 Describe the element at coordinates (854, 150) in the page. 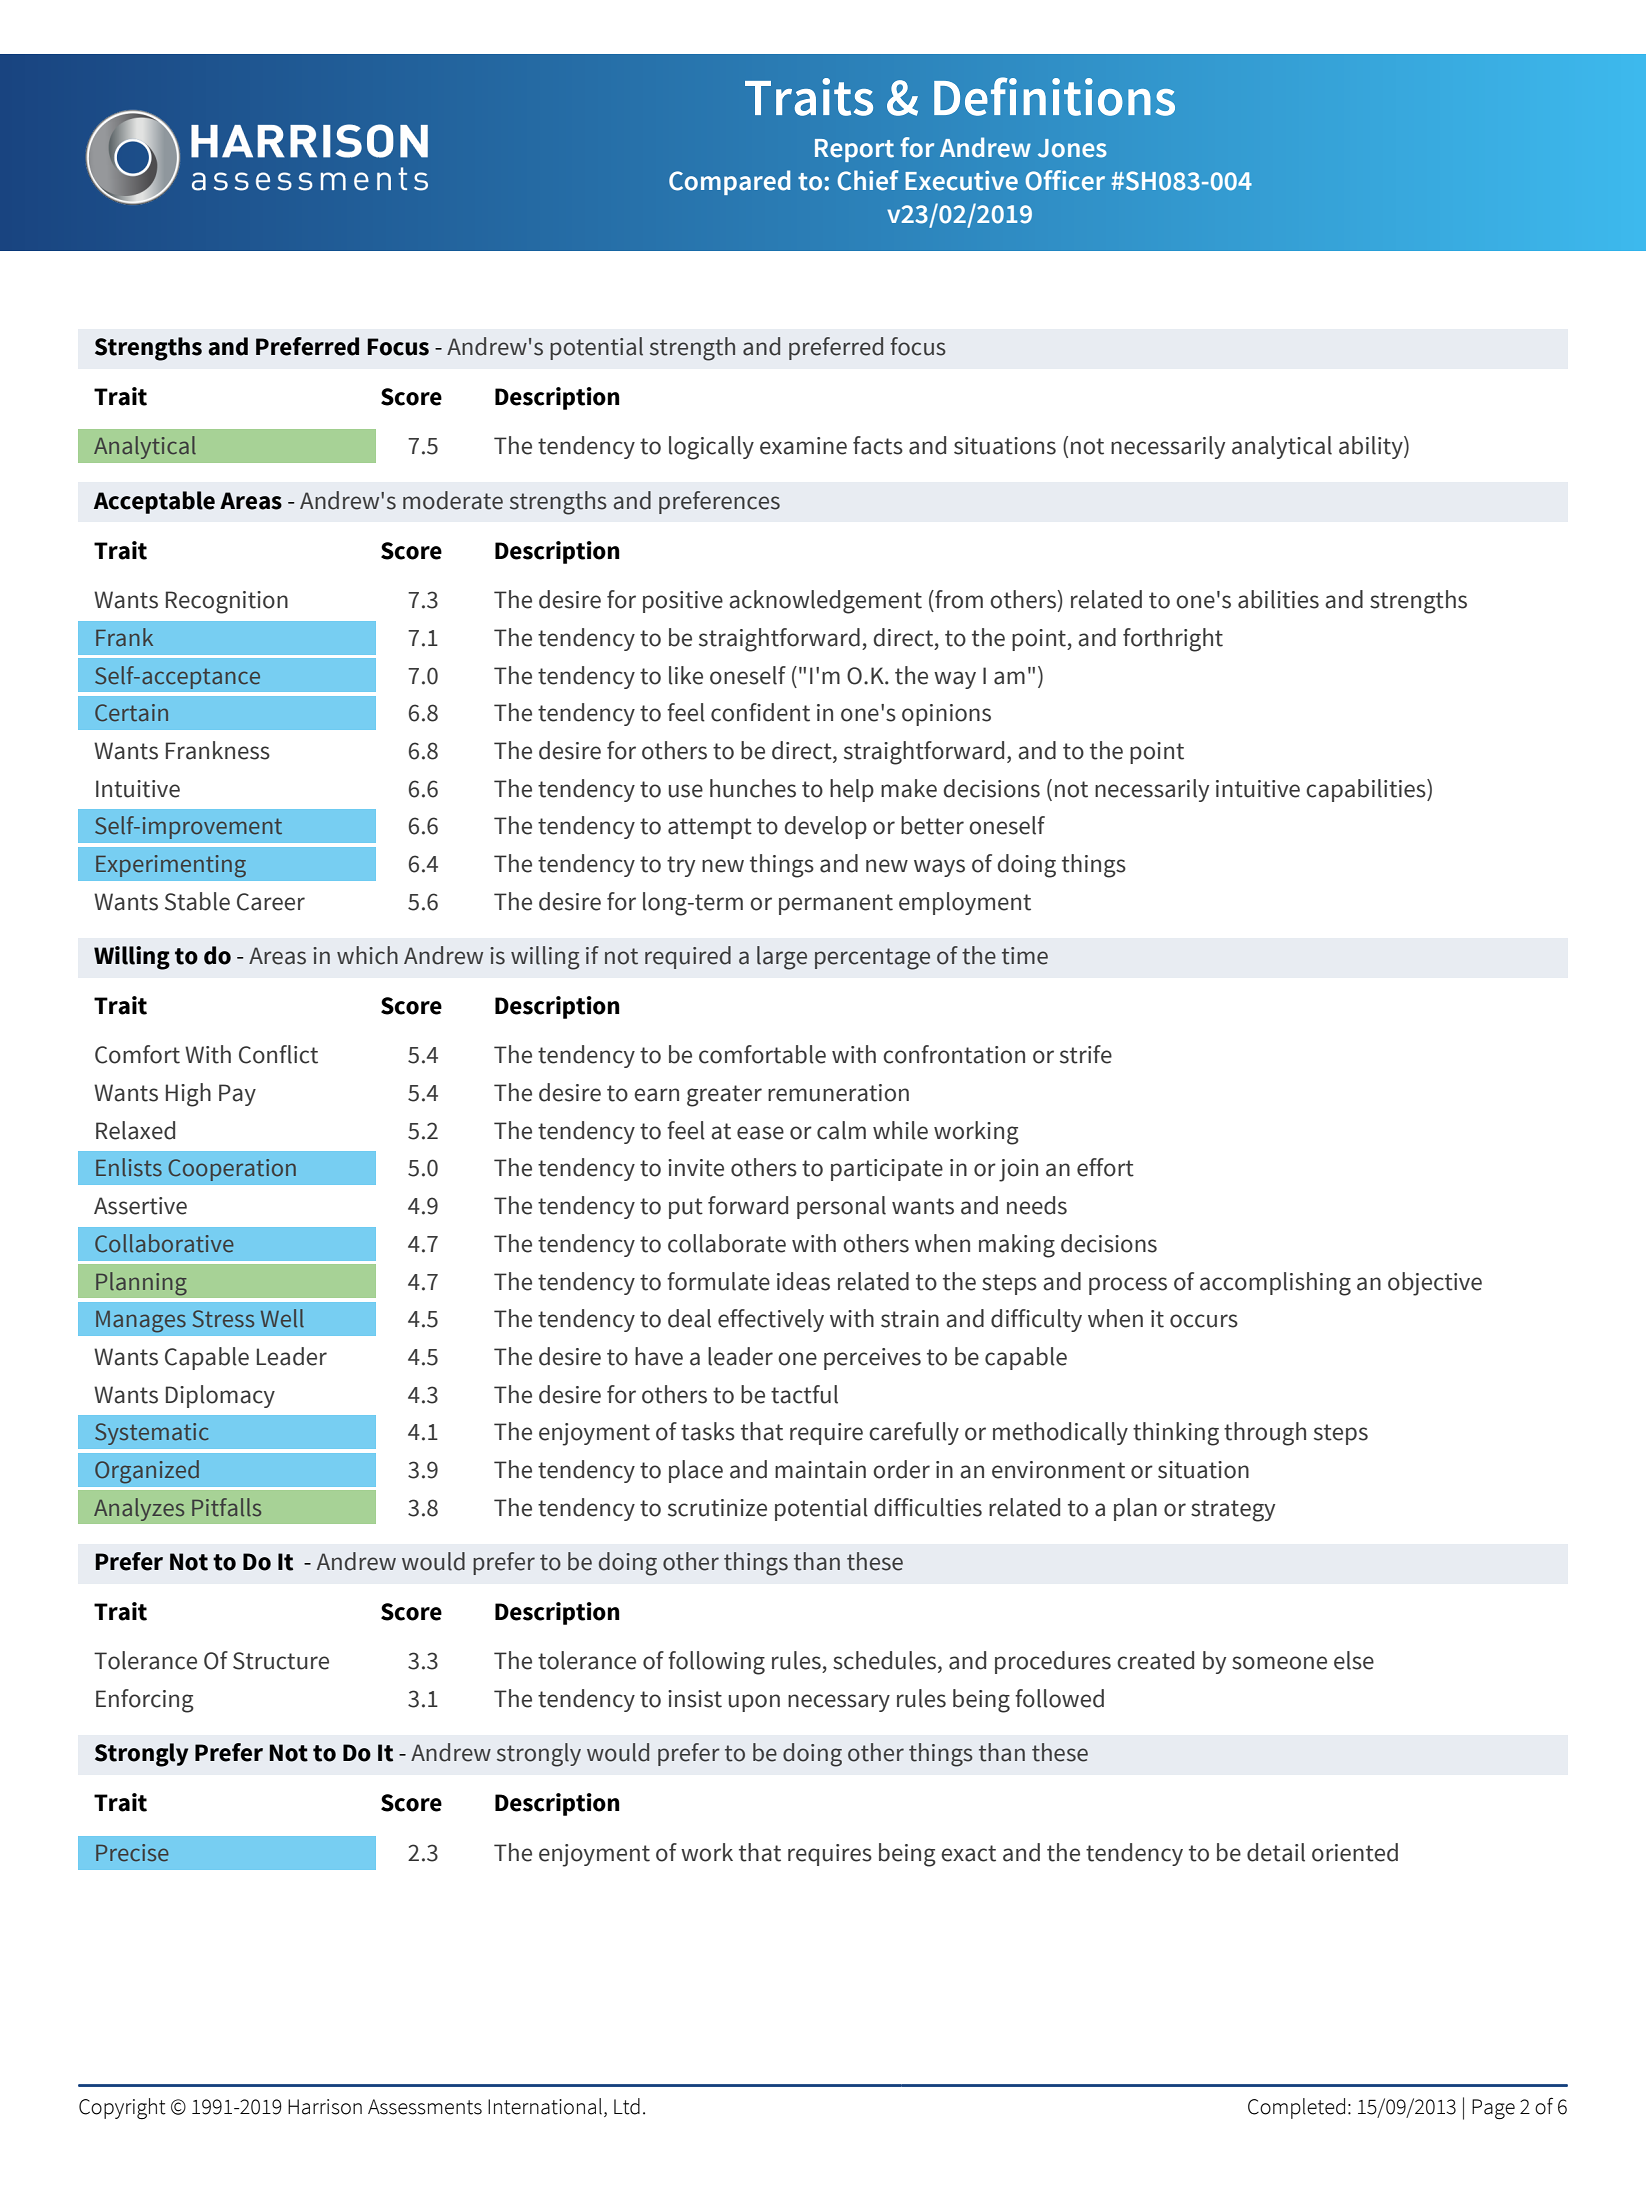

I see `Report` at that location.
